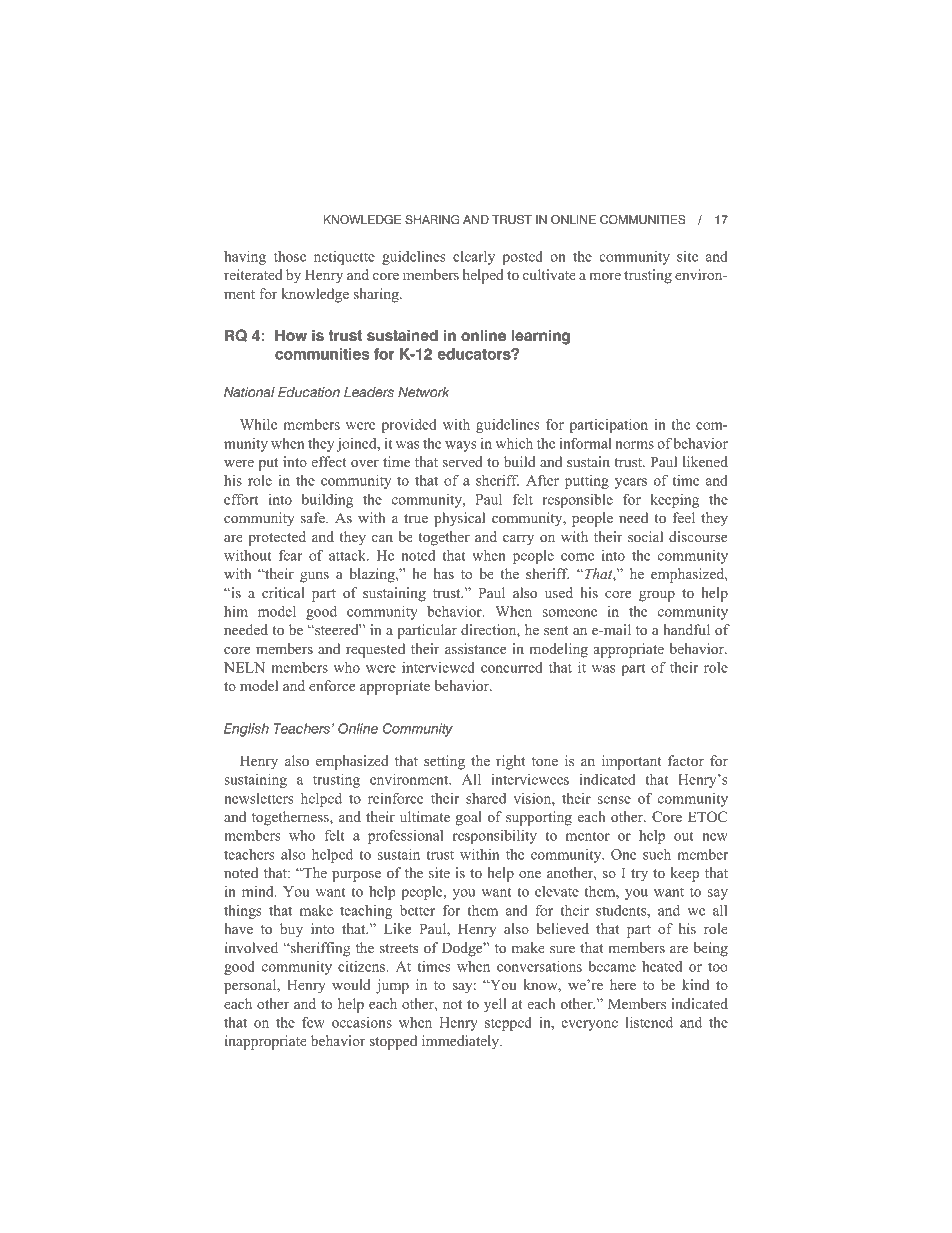  I want to click on effect, so click(329, 461).
